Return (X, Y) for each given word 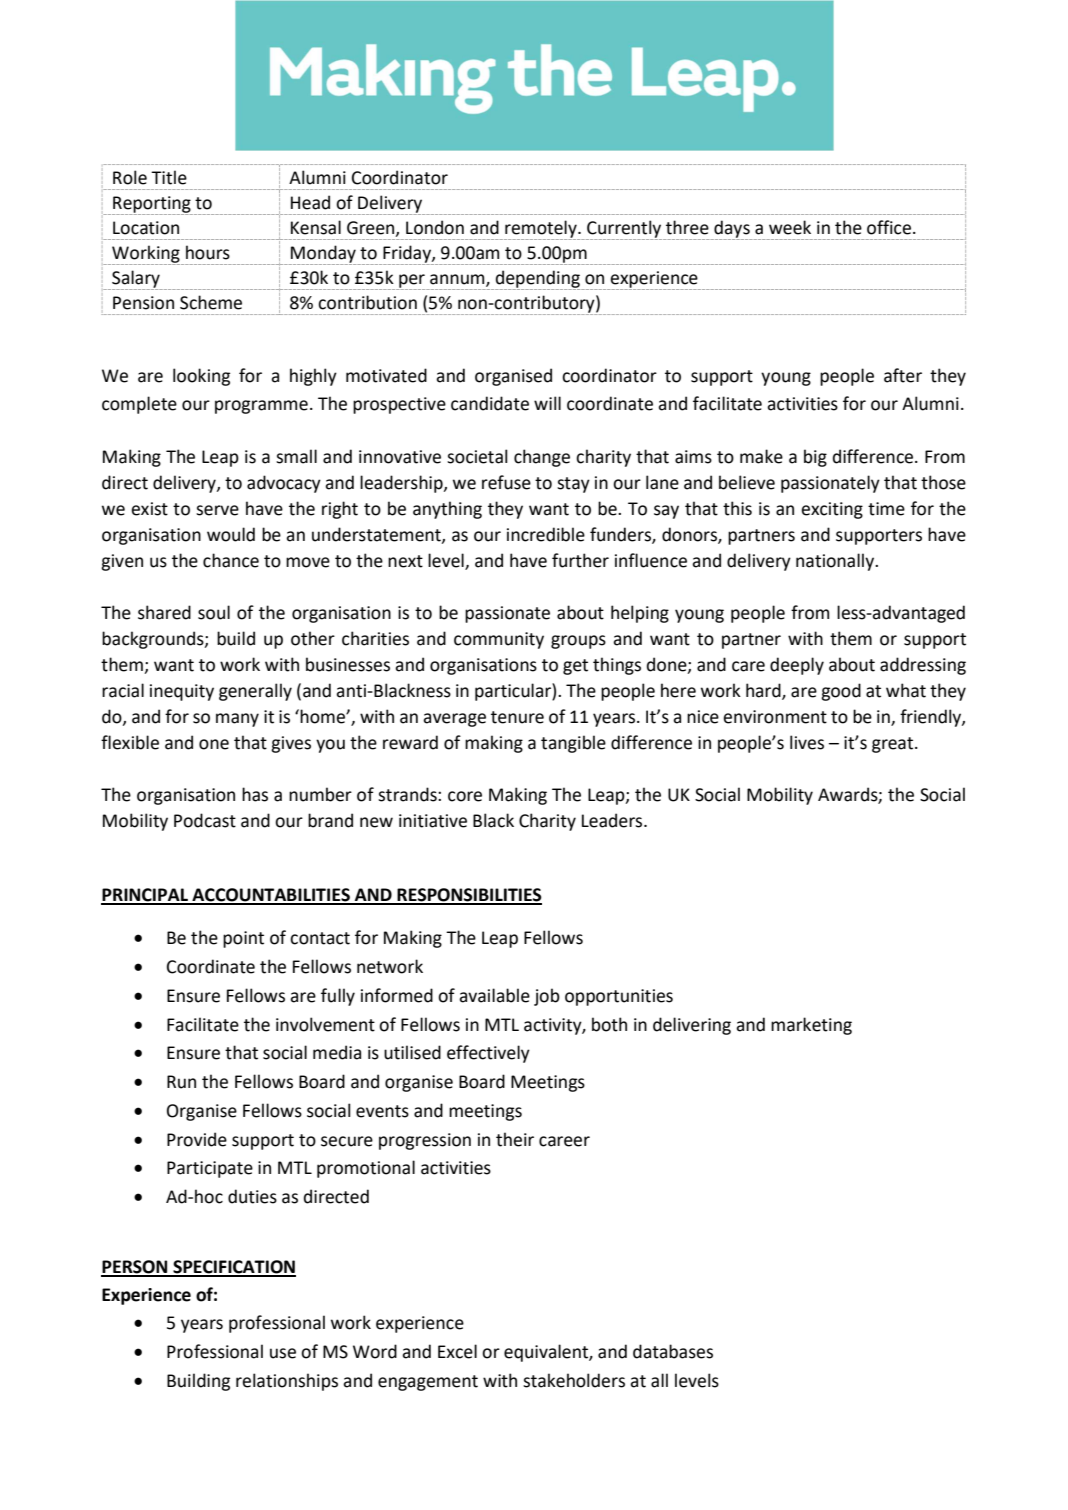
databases (673, 1351)
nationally (836, 562)
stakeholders (574, 1380)
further (580, 560)
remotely (541, 230)
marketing (811, 1026)
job (547, 997)
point (243, 939)
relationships (287, 1382)
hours (208, 252)
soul (214, 612)
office (889, 227)
